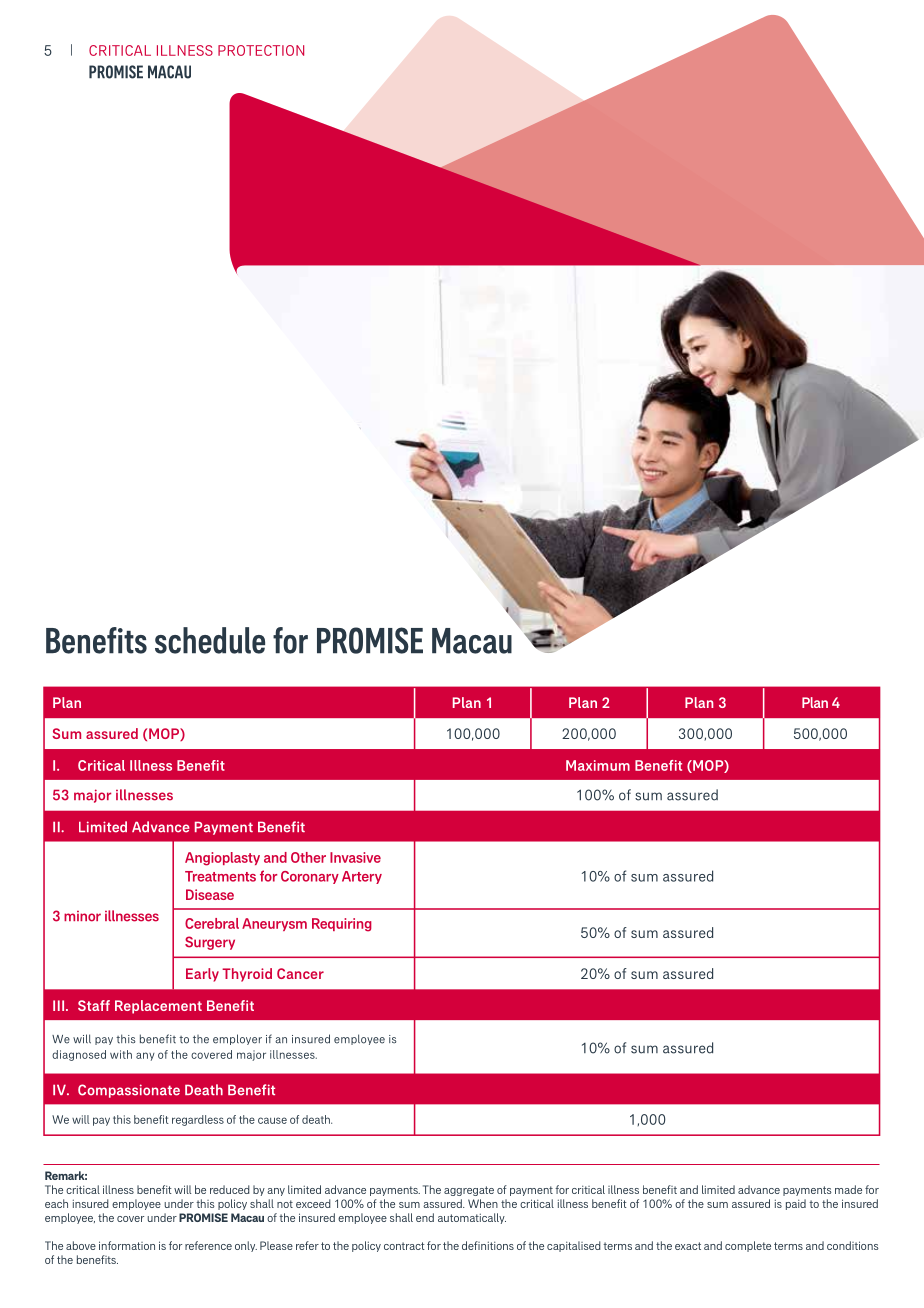 The image size is (924, 1308). What do you see at coordinates (796, 1204) in the document?
I see `paid` at bounding box center [796, 1204].
